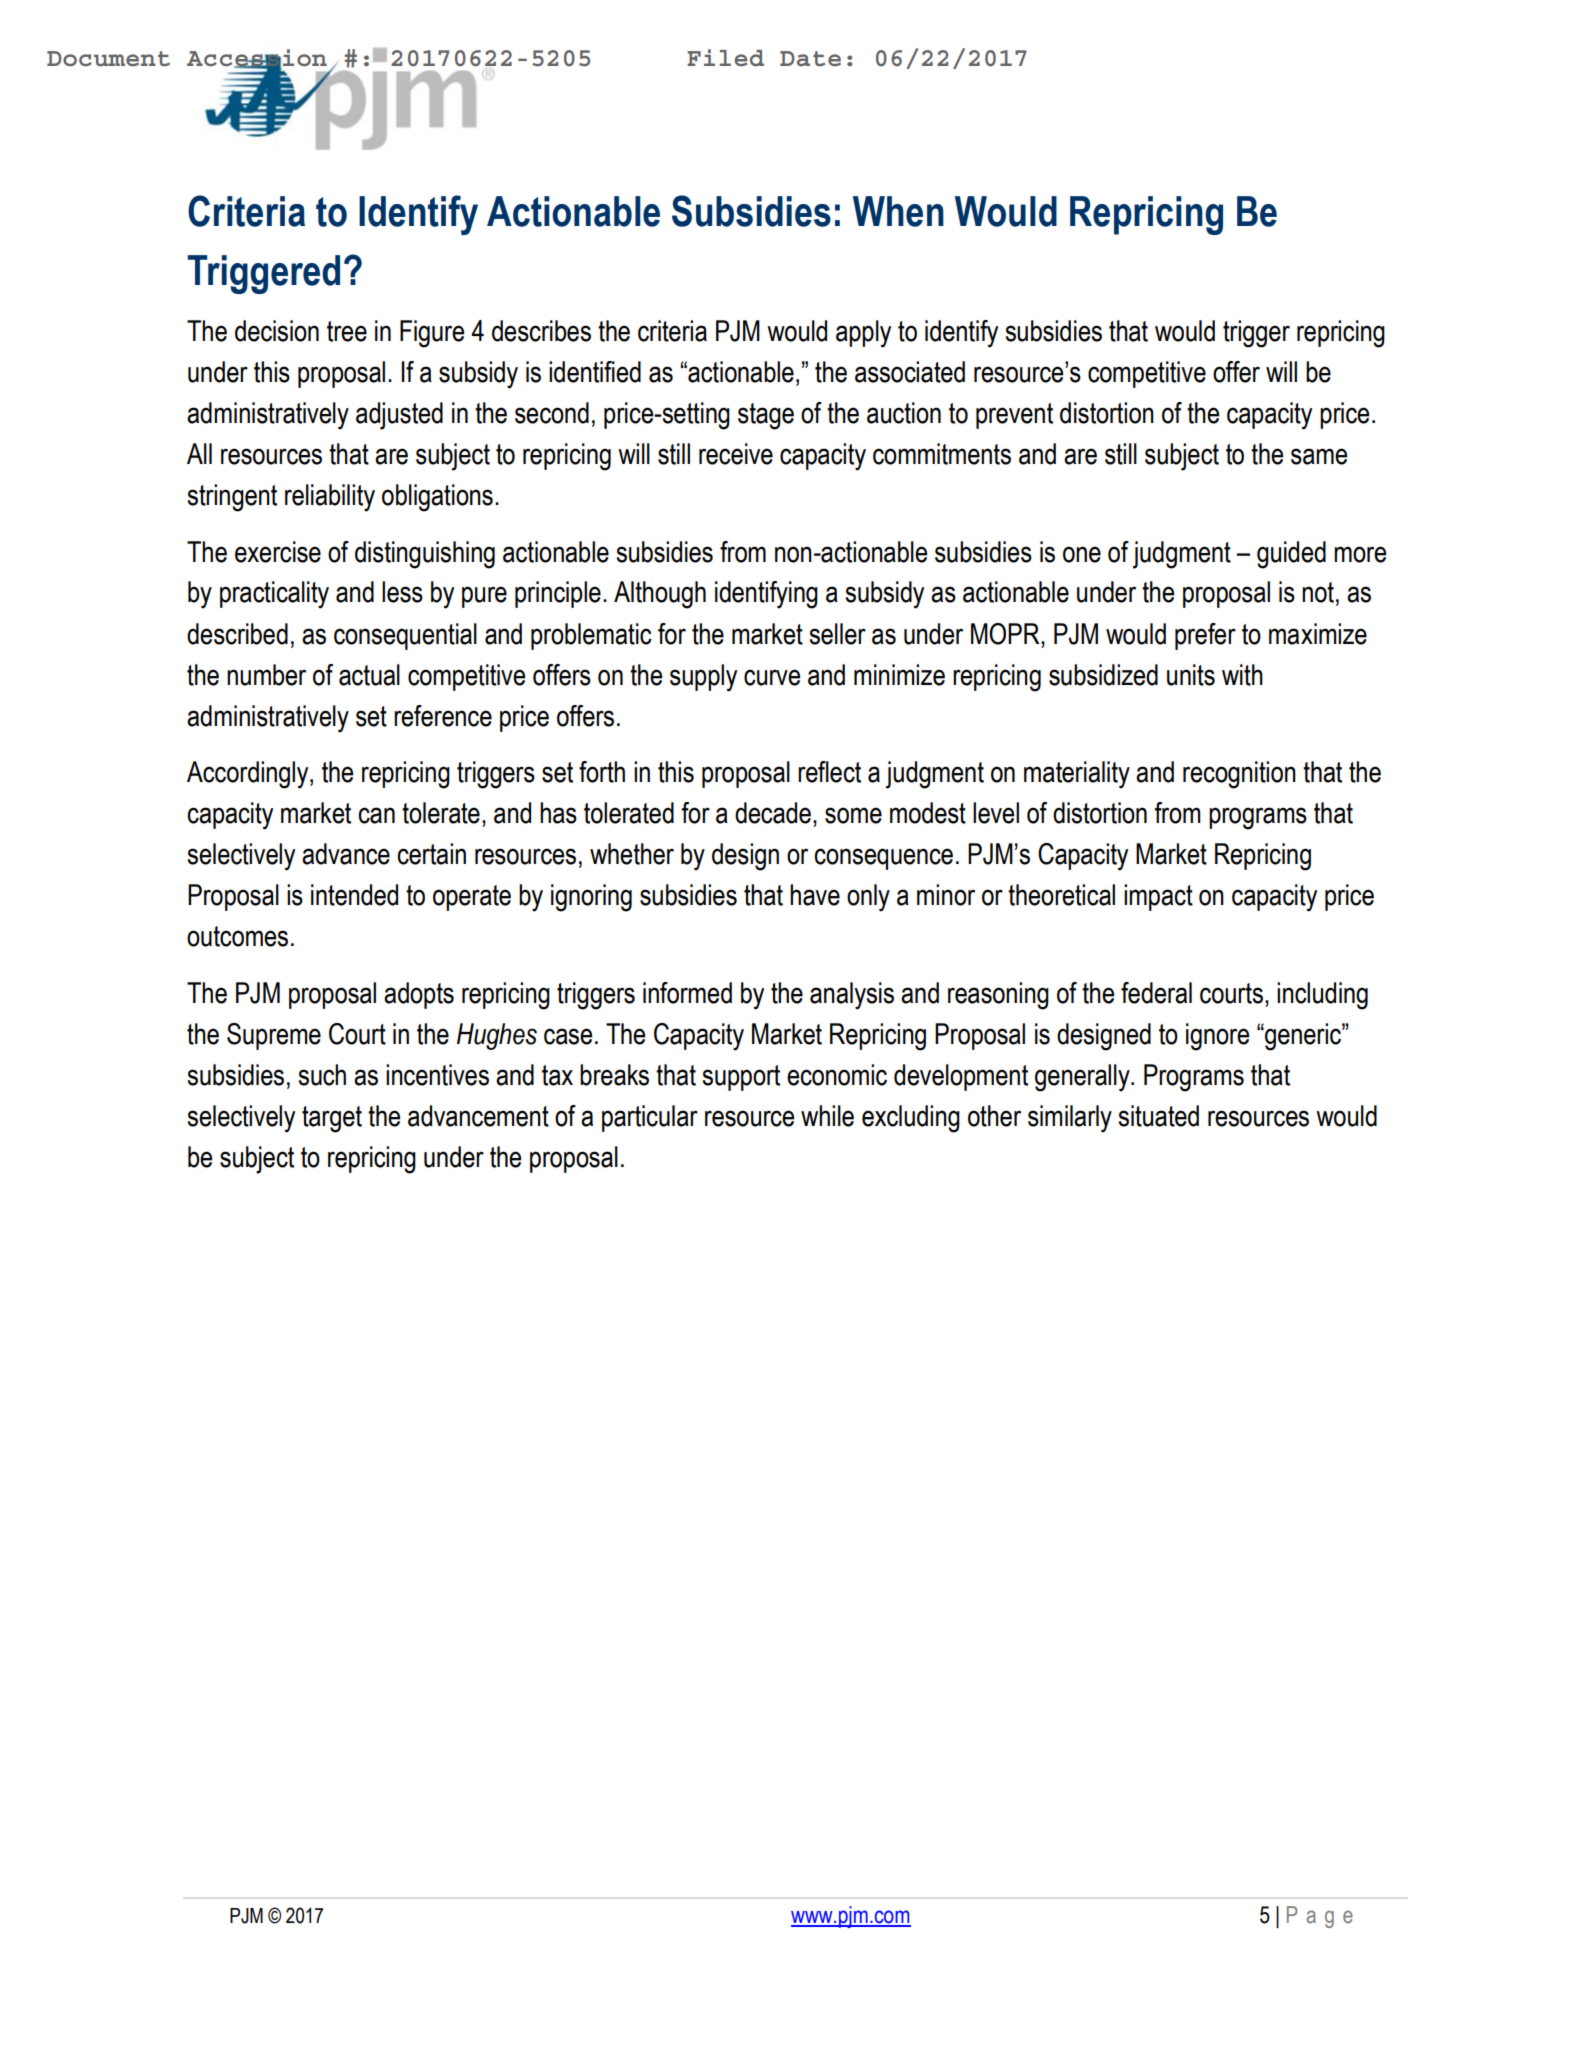 The width and height of the screenshot is (1591, 2059). I want to click on Filed, so click(725, 58).
